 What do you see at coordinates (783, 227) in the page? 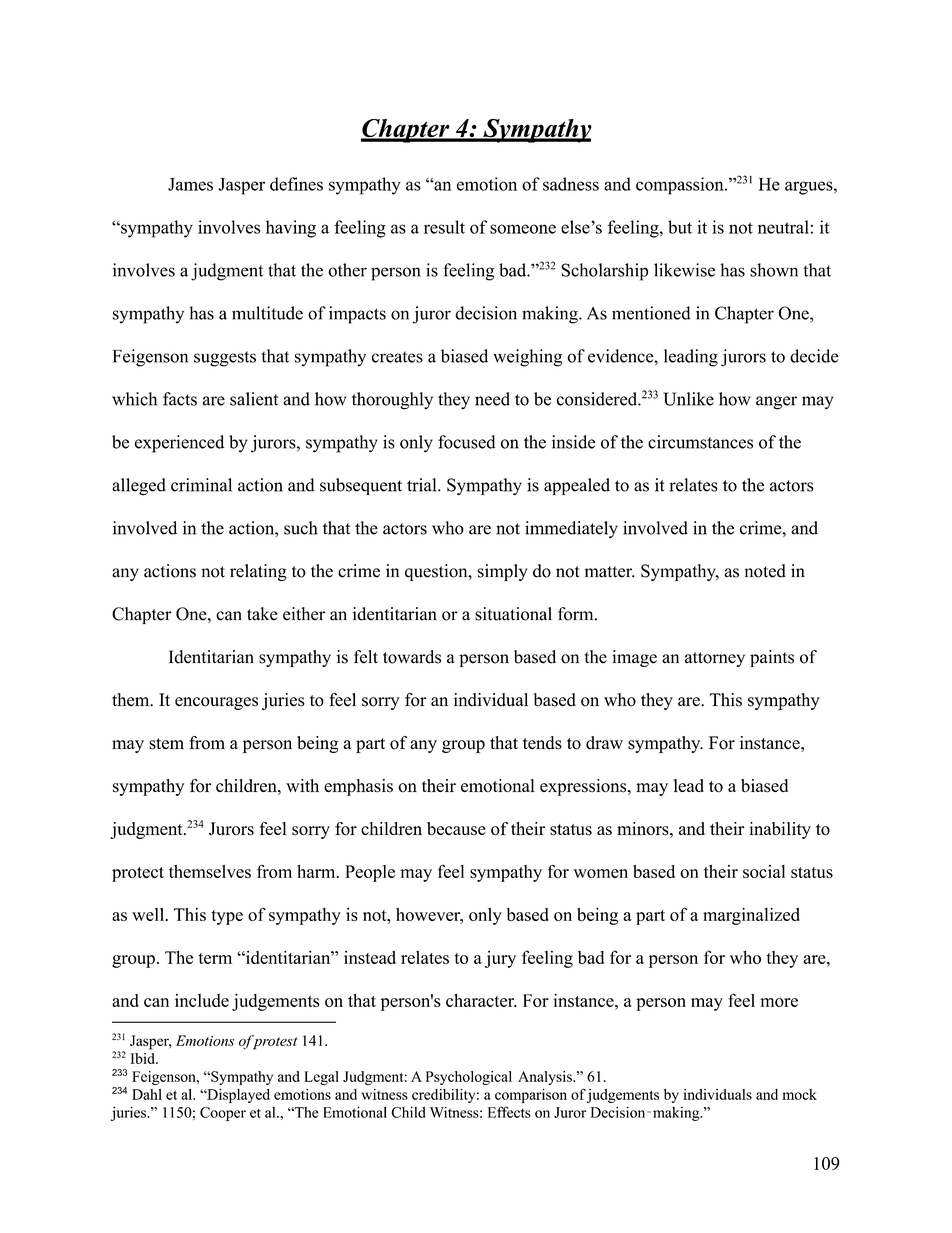
I see `neutral` at bounding box center [783, 227].
